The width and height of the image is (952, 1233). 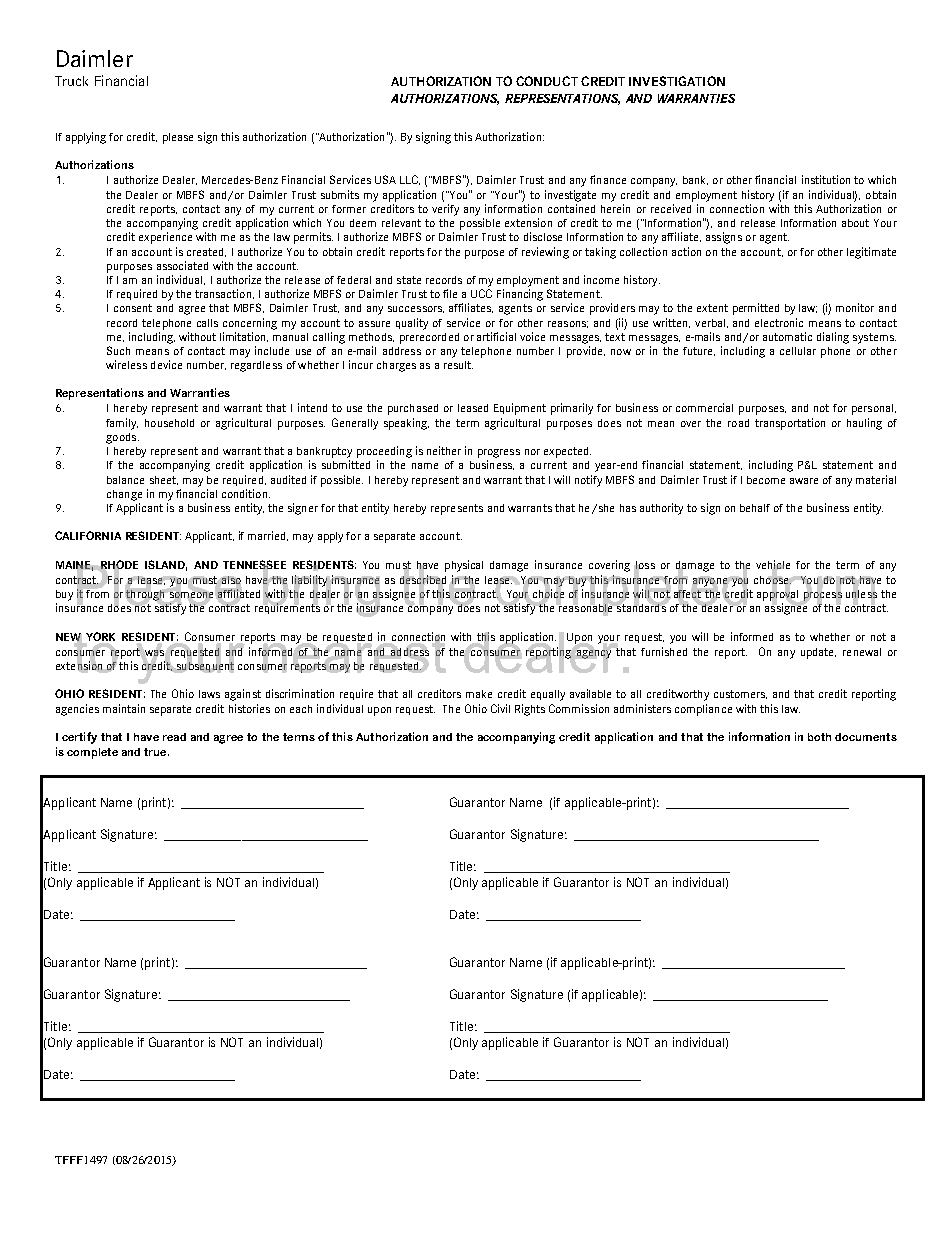 What do you see at coordinates (165, 238) in the image?
I see `experience` at bounding box center [165, 238].
